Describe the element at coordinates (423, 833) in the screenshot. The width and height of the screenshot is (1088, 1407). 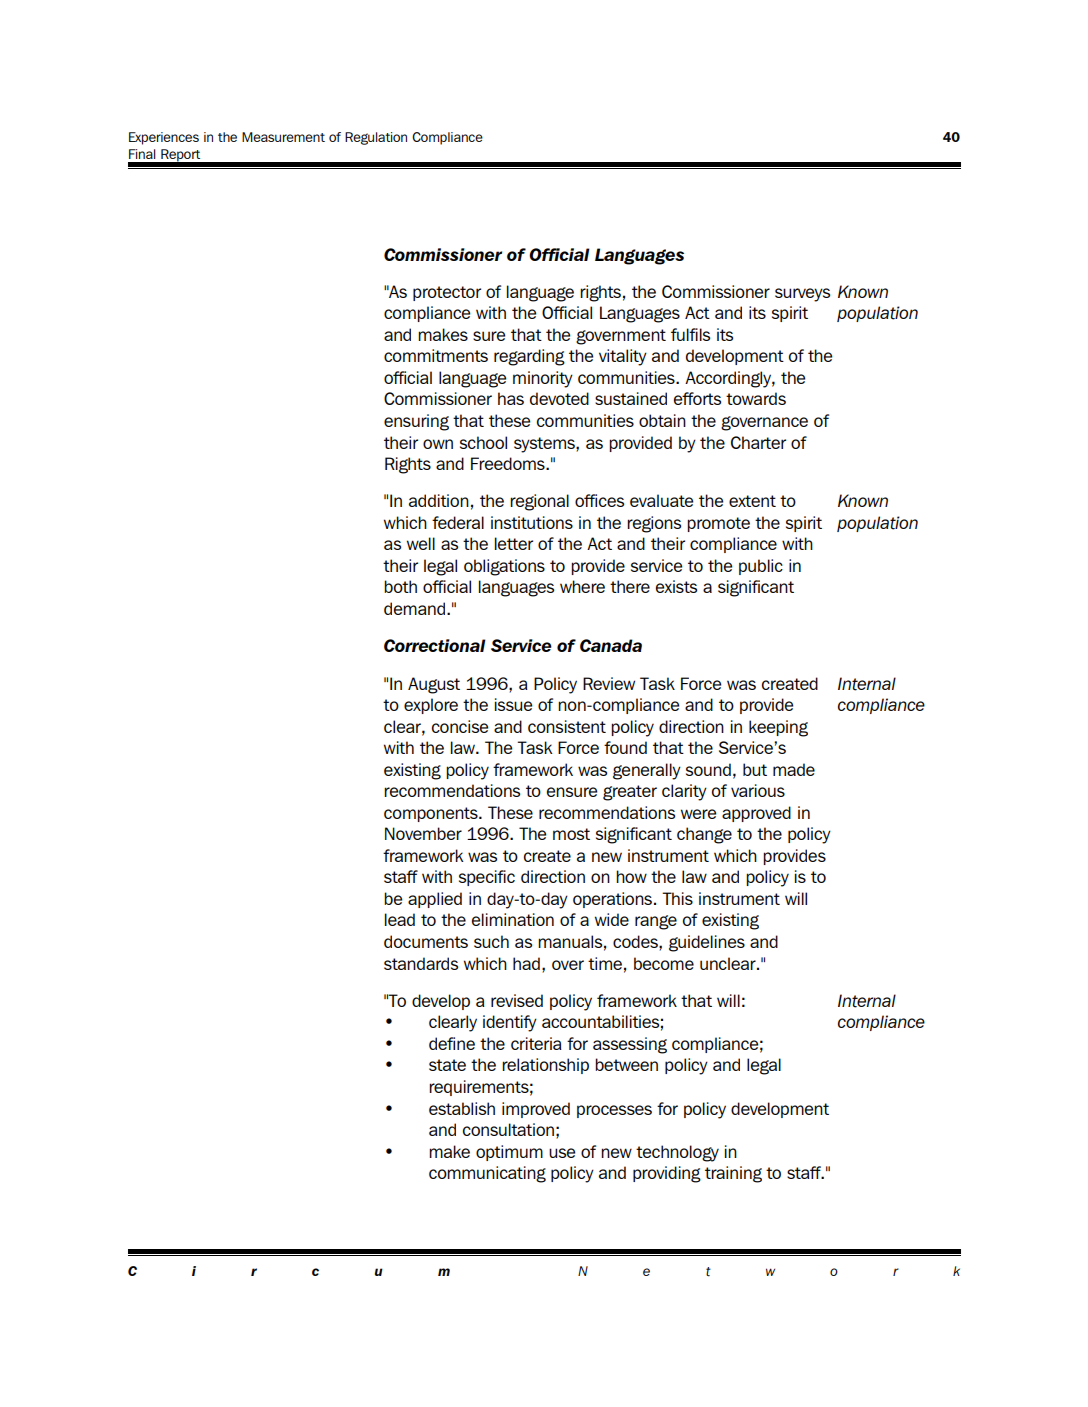
I see `November` at that location.
